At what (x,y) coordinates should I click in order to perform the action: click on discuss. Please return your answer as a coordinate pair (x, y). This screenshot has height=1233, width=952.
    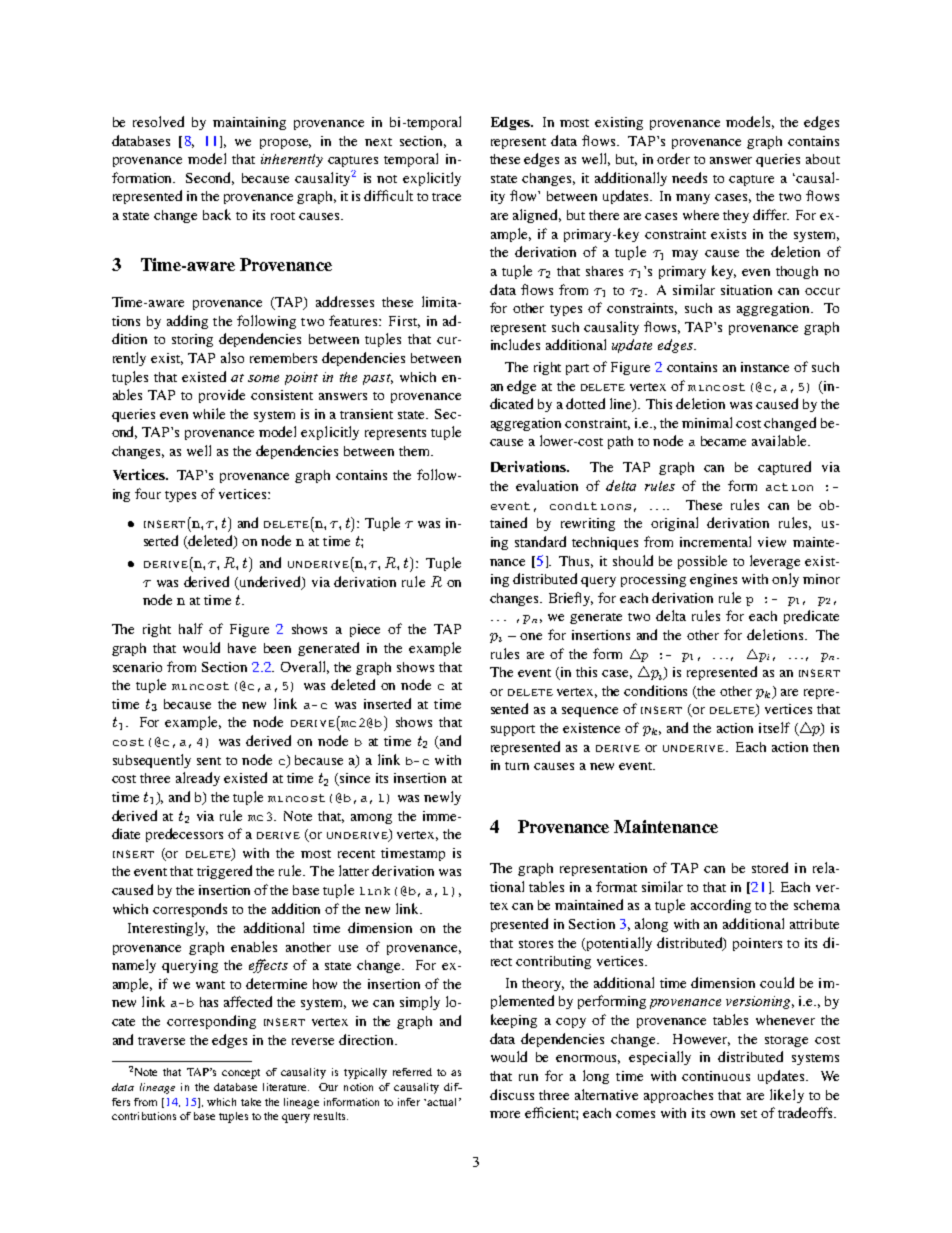
    Looking at the image, I should click on (512, 1094).
